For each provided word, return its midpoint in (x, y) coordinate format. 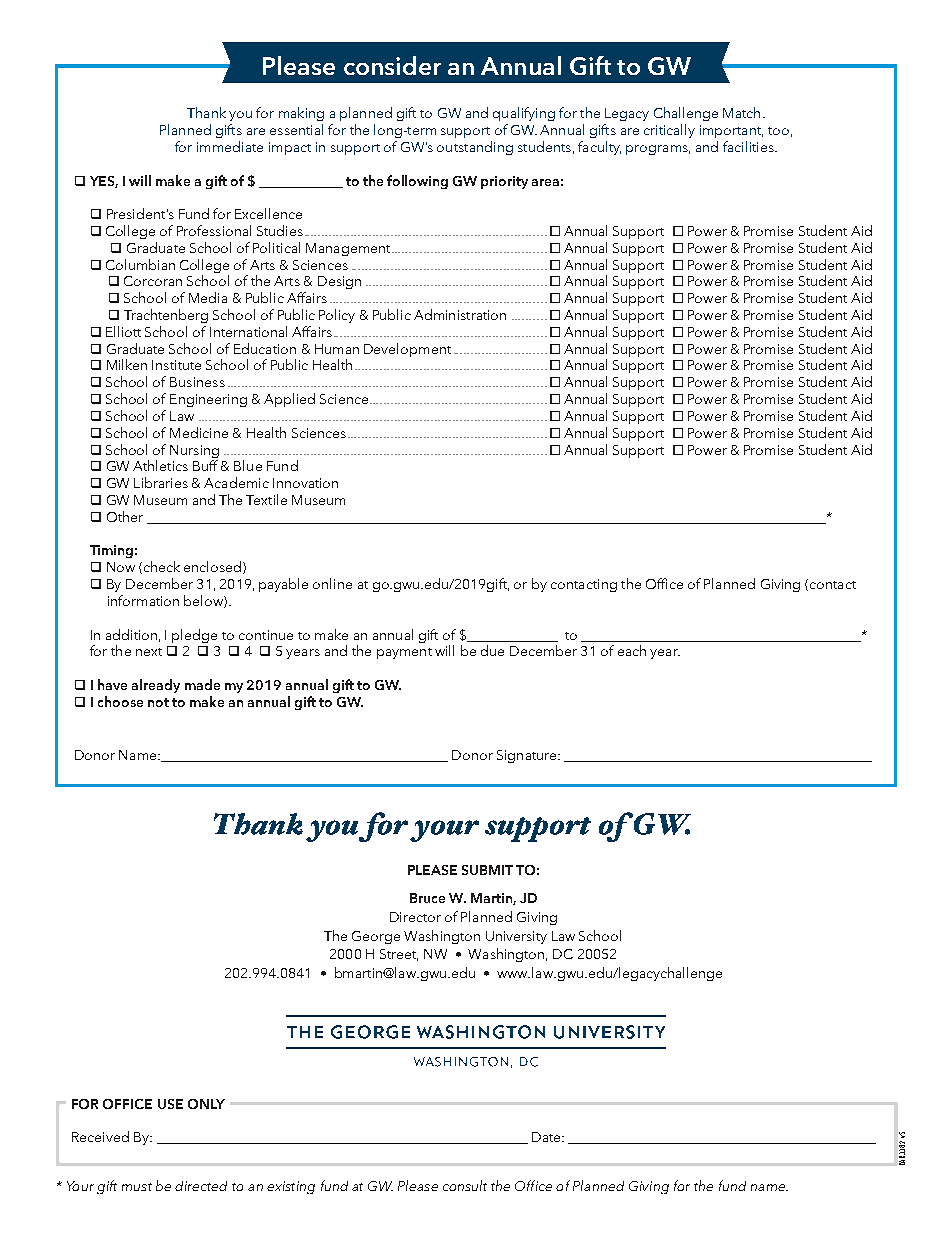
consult (465, 1185)
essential (296, 129)
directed (201, 1186)
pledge (194, 636)
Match (741, 112)
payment (404, 653)
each (632, 650)
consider (392, 65)
